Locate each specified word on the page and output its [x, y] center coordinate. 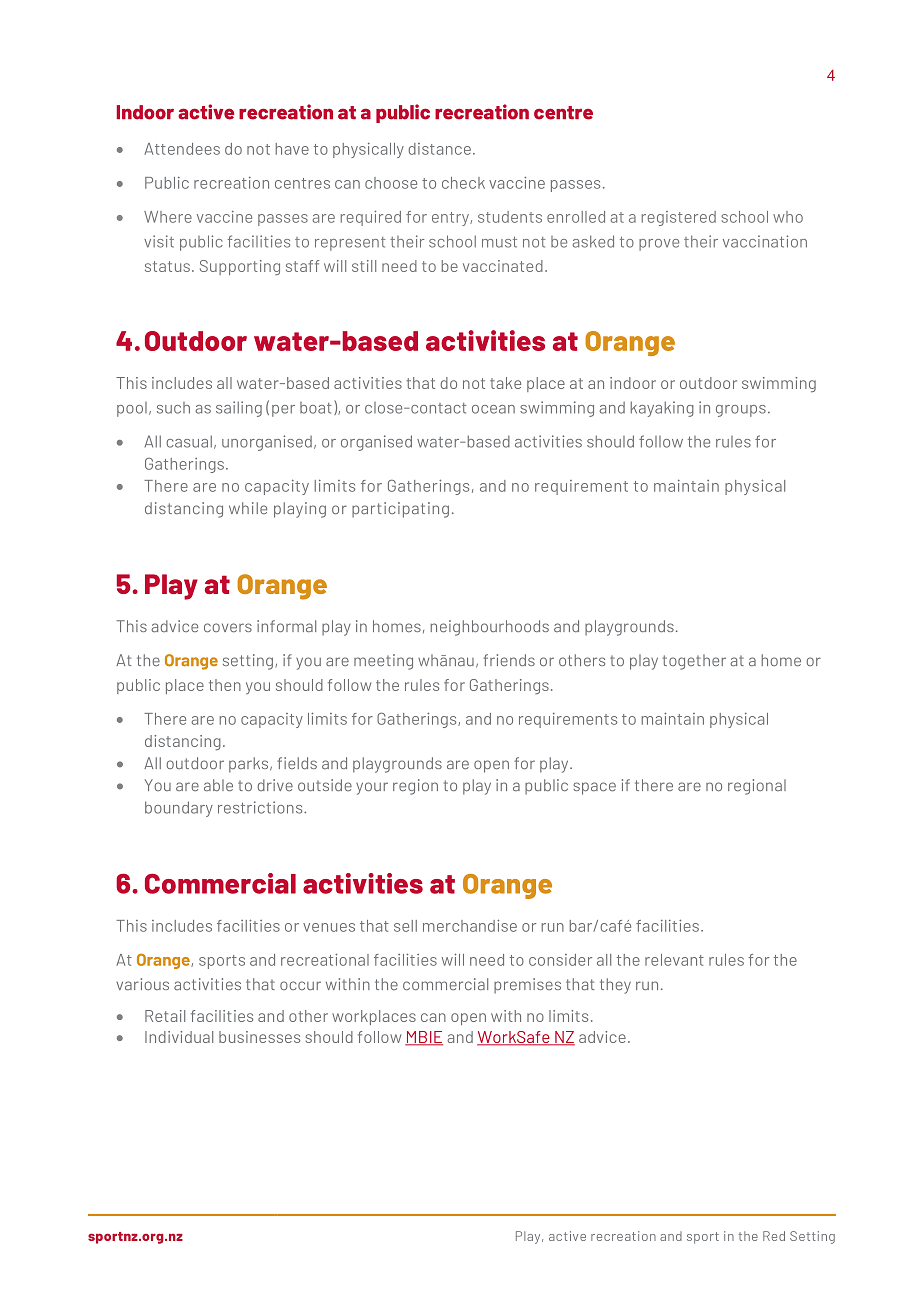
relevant [674, 960]
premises [527, 986]
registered [679, 218]
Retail [165, 1016]
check [463, 183]
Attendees [182, 149]
